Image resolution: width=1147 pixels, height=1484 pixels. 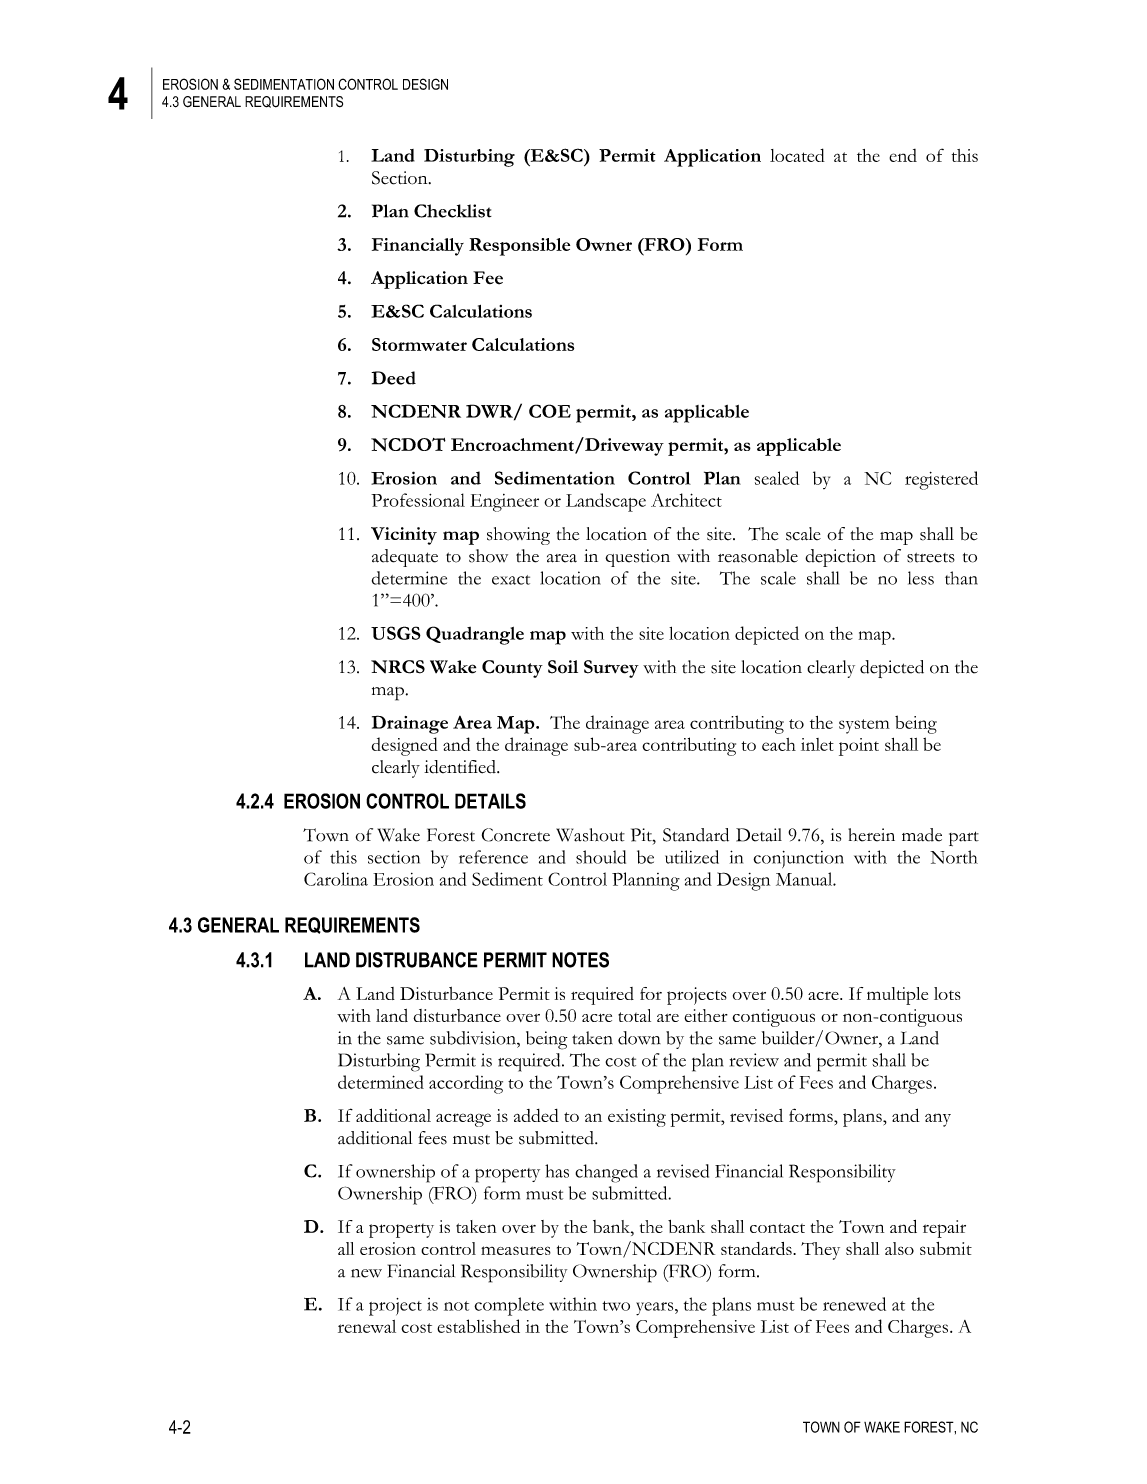 What do you see at coordinates (864, 726) in the document?
I see `system` at bounding box center [864, 726].
